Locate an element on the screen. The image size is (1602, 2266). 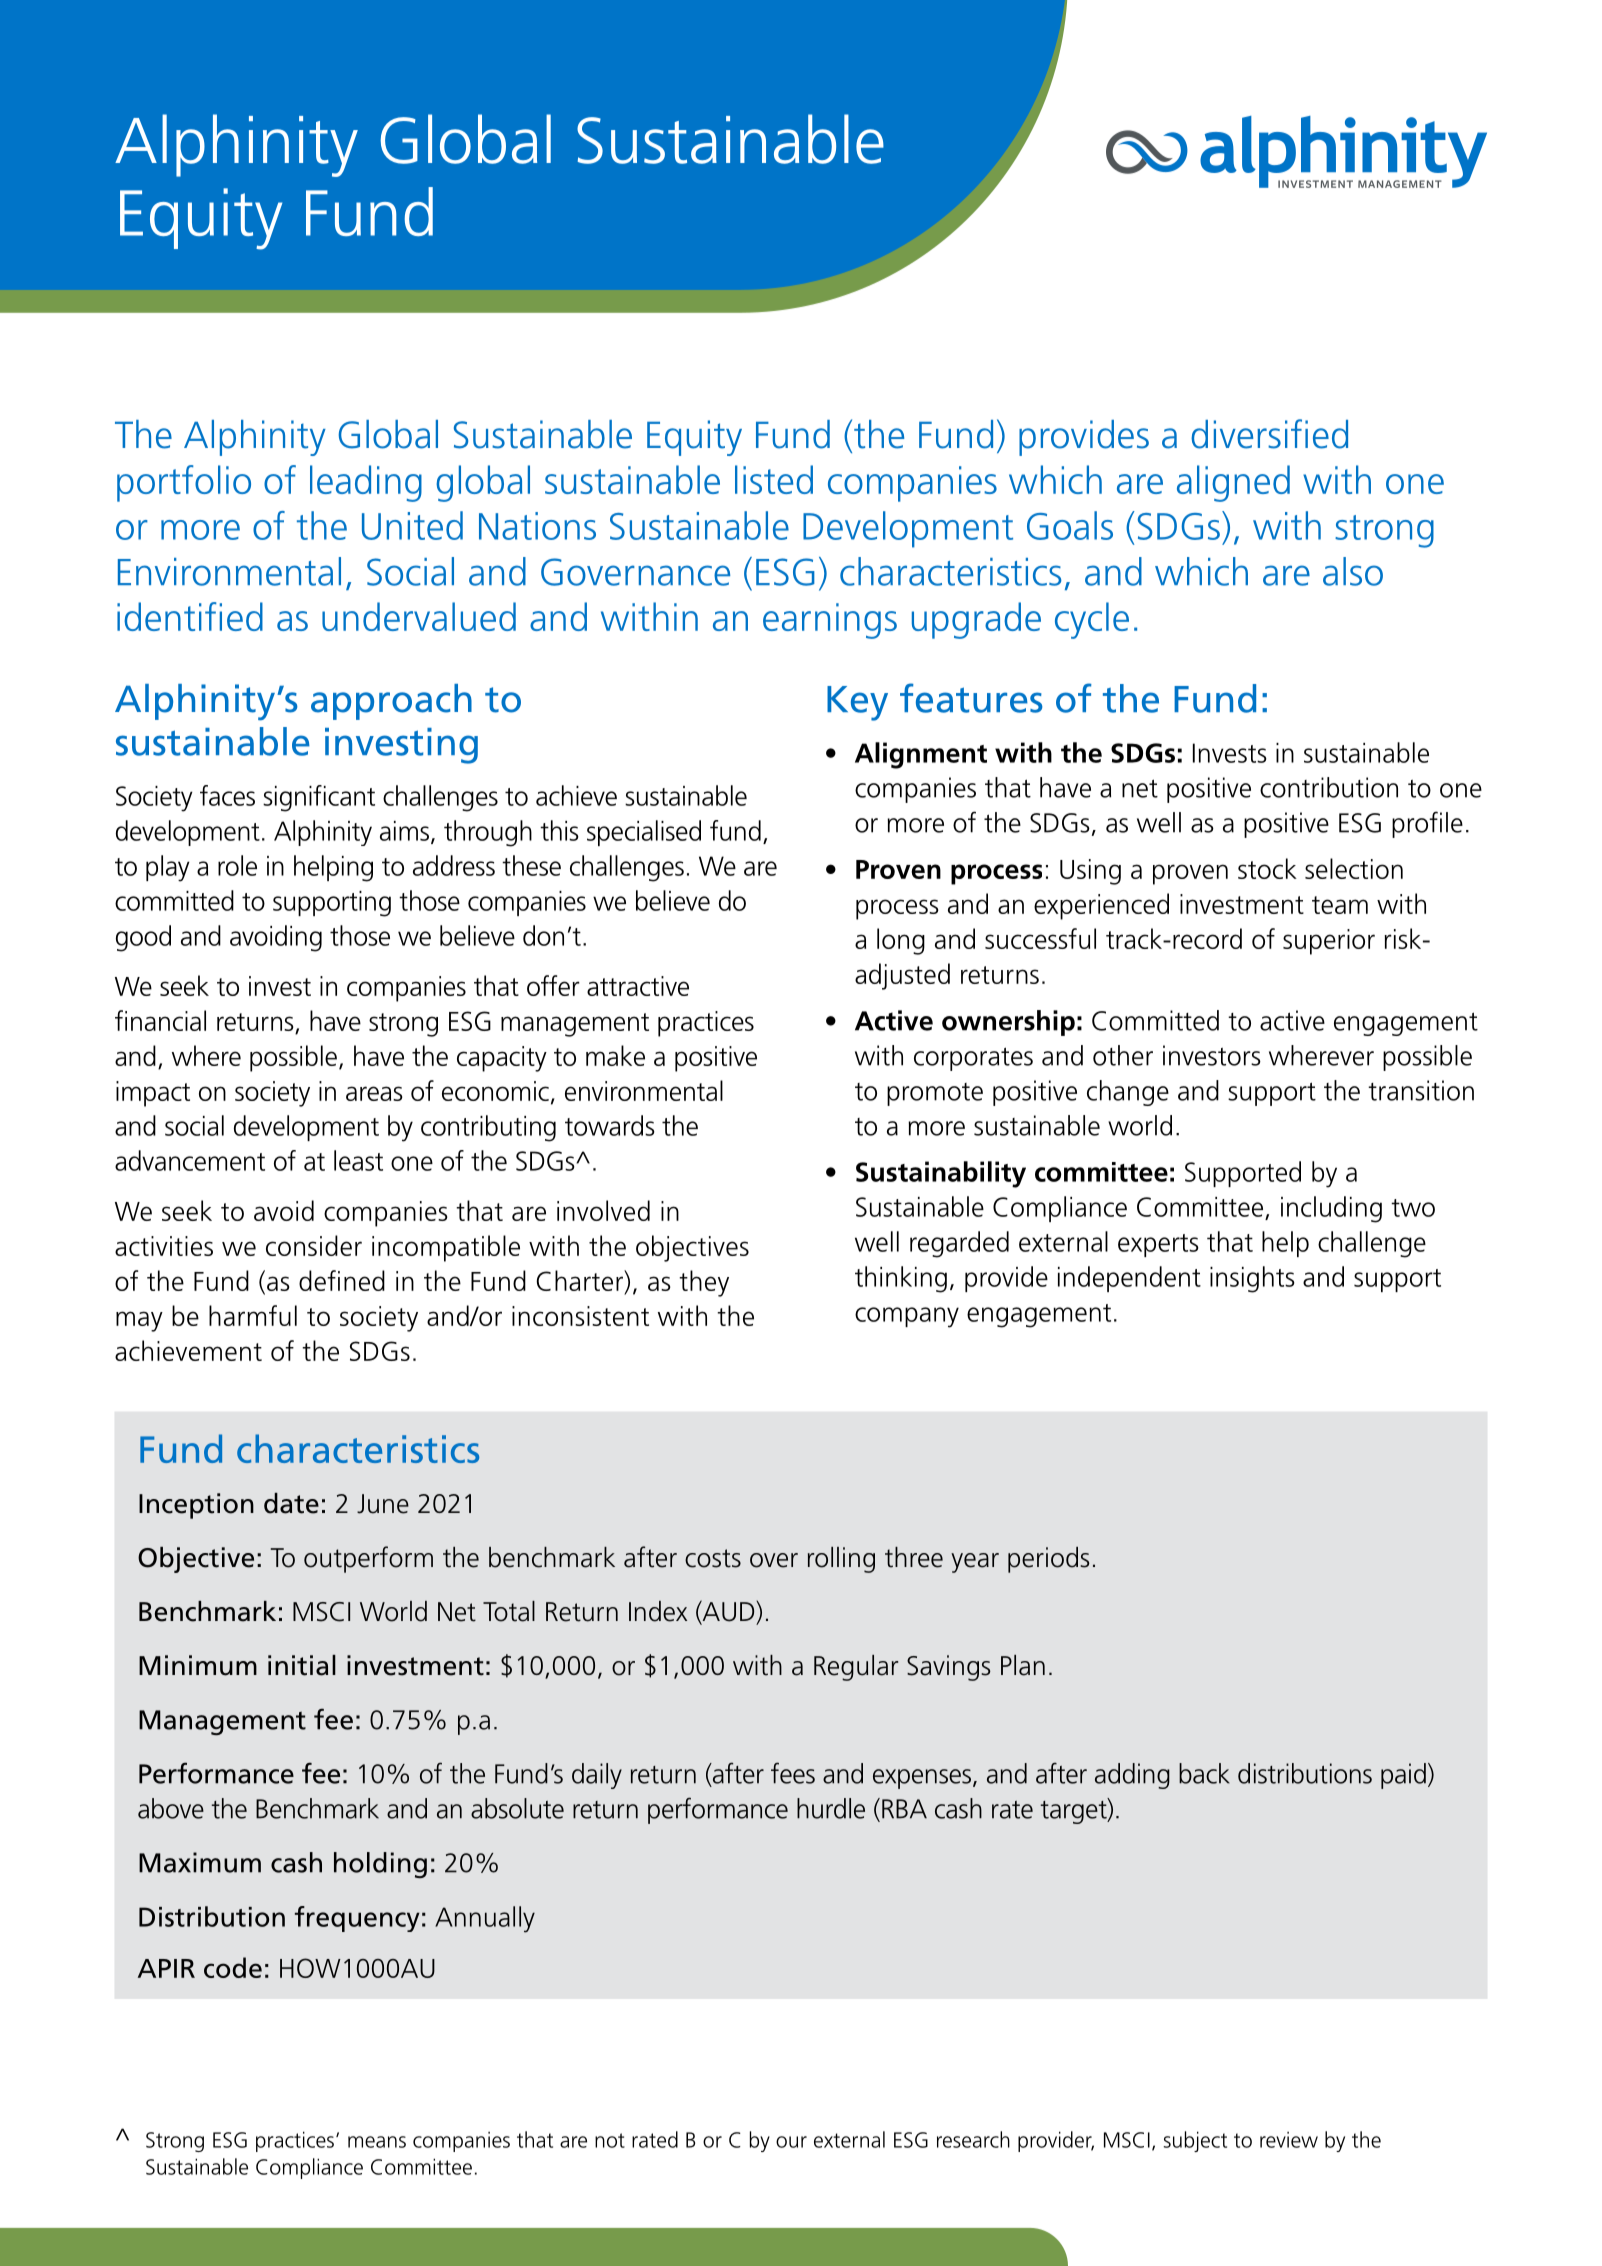
aligned is located at coordinates (1233, 483).
